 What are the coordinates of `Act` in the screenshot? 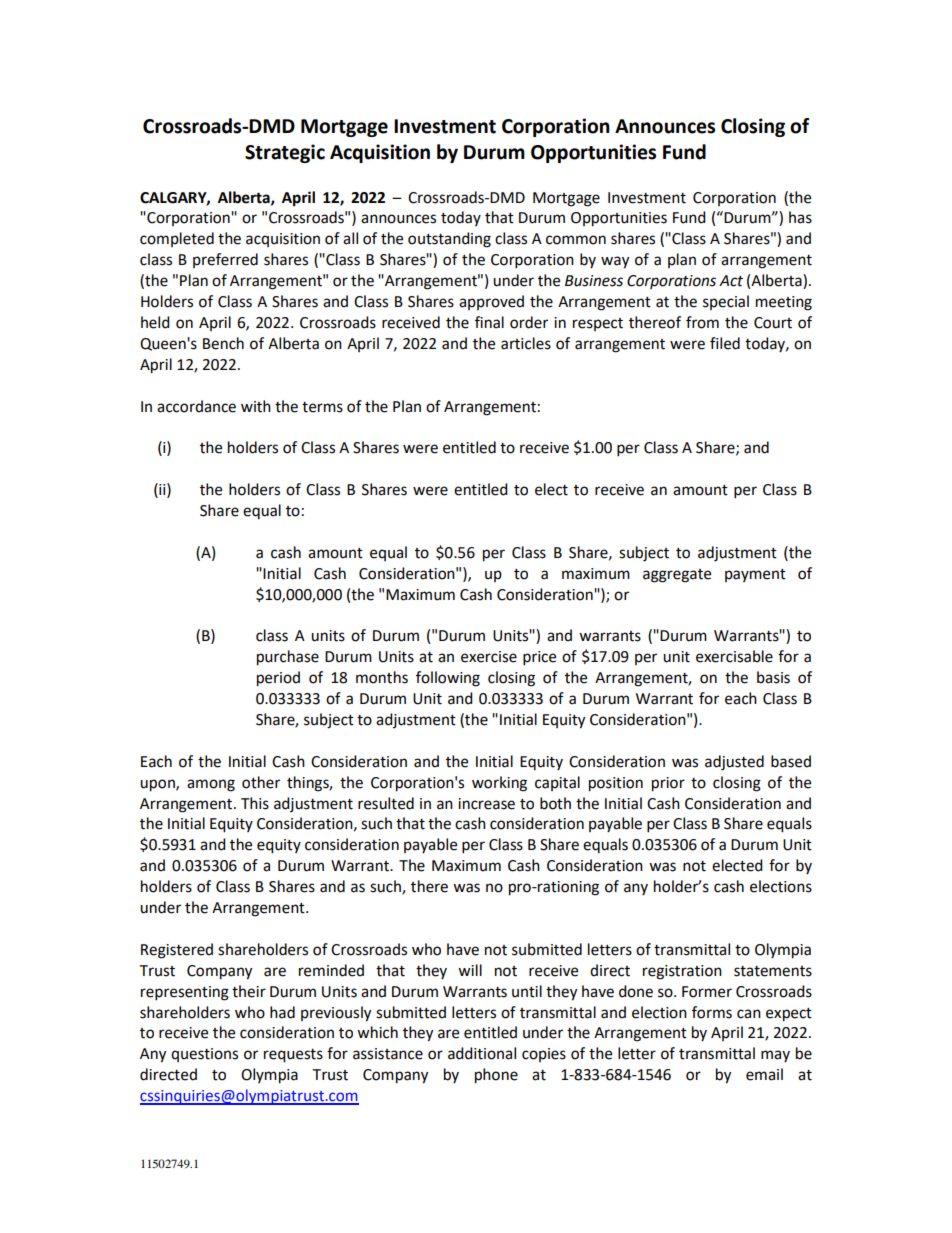 It's located at (731, 281).
